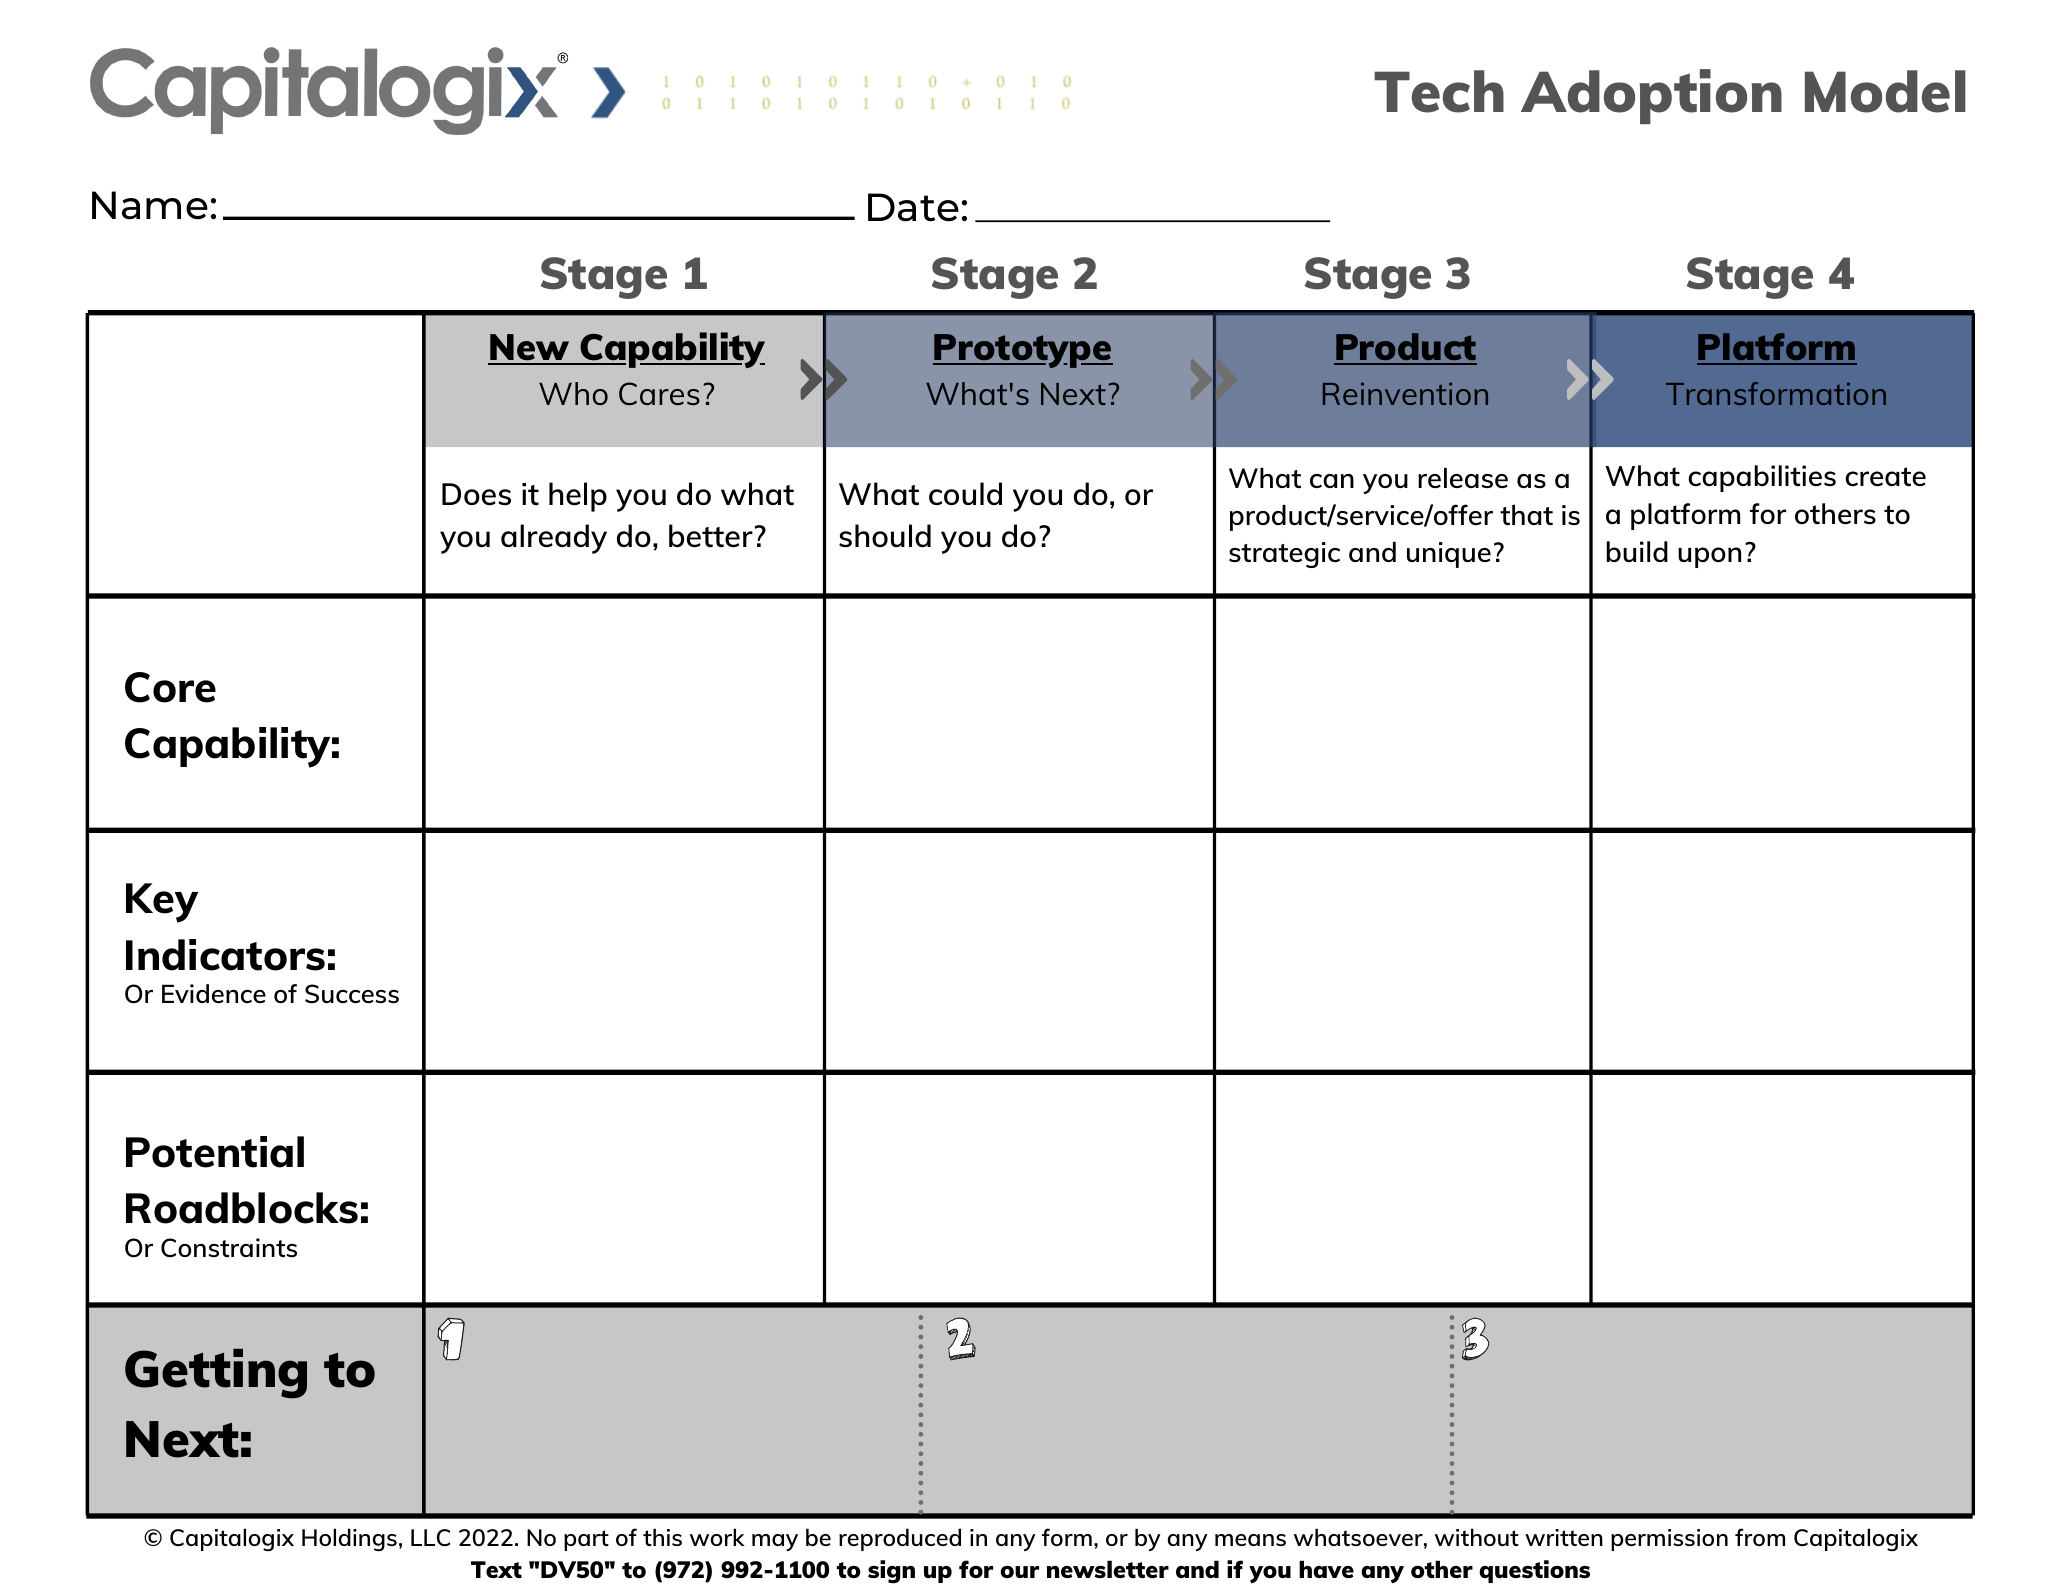 The height and width of the screenshot is (1591, 2059). I want to click on Adoption, so click(1651, 96).
